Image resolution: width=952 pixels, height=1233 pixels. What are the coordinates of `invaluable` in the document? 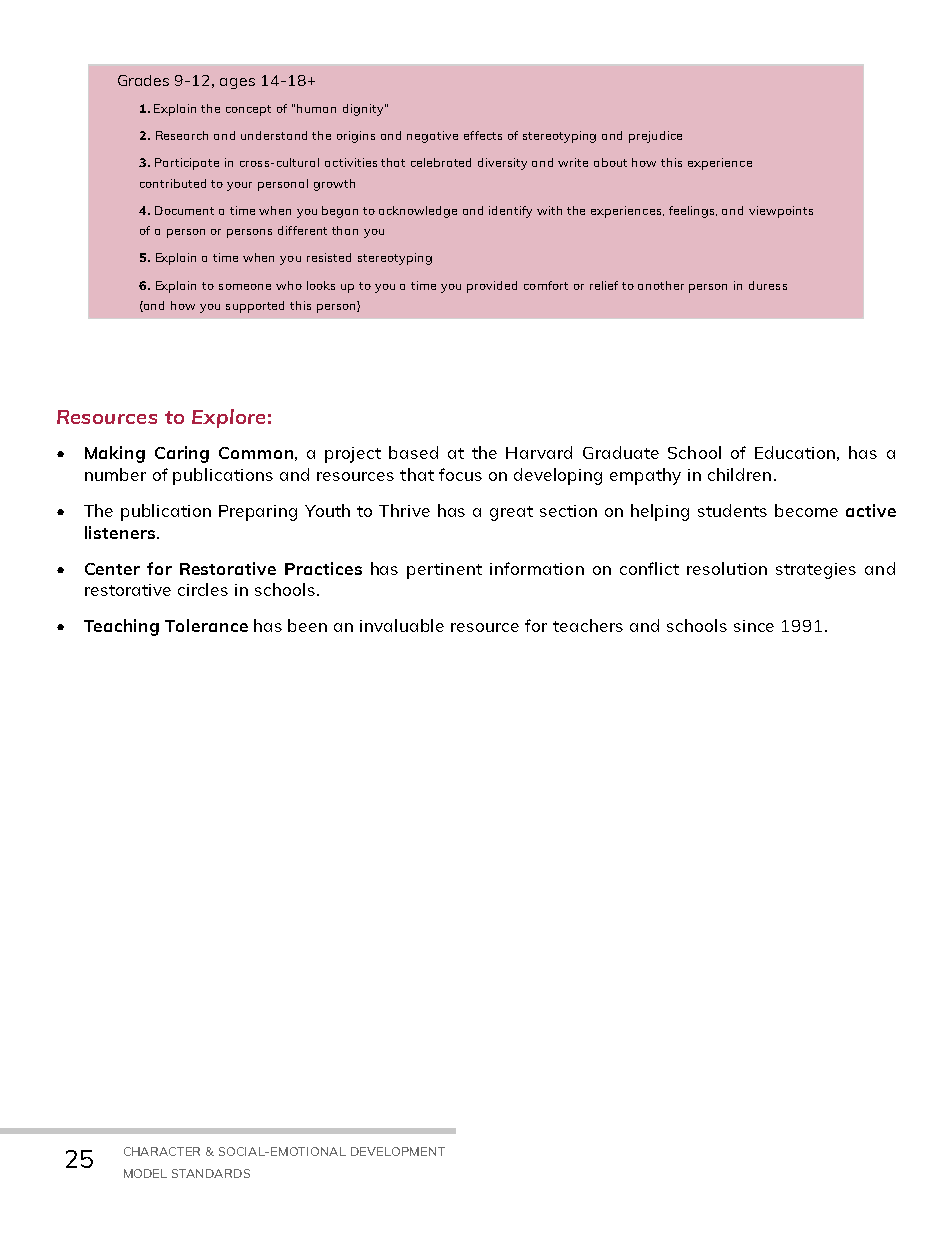 It's located at (402, 625).
